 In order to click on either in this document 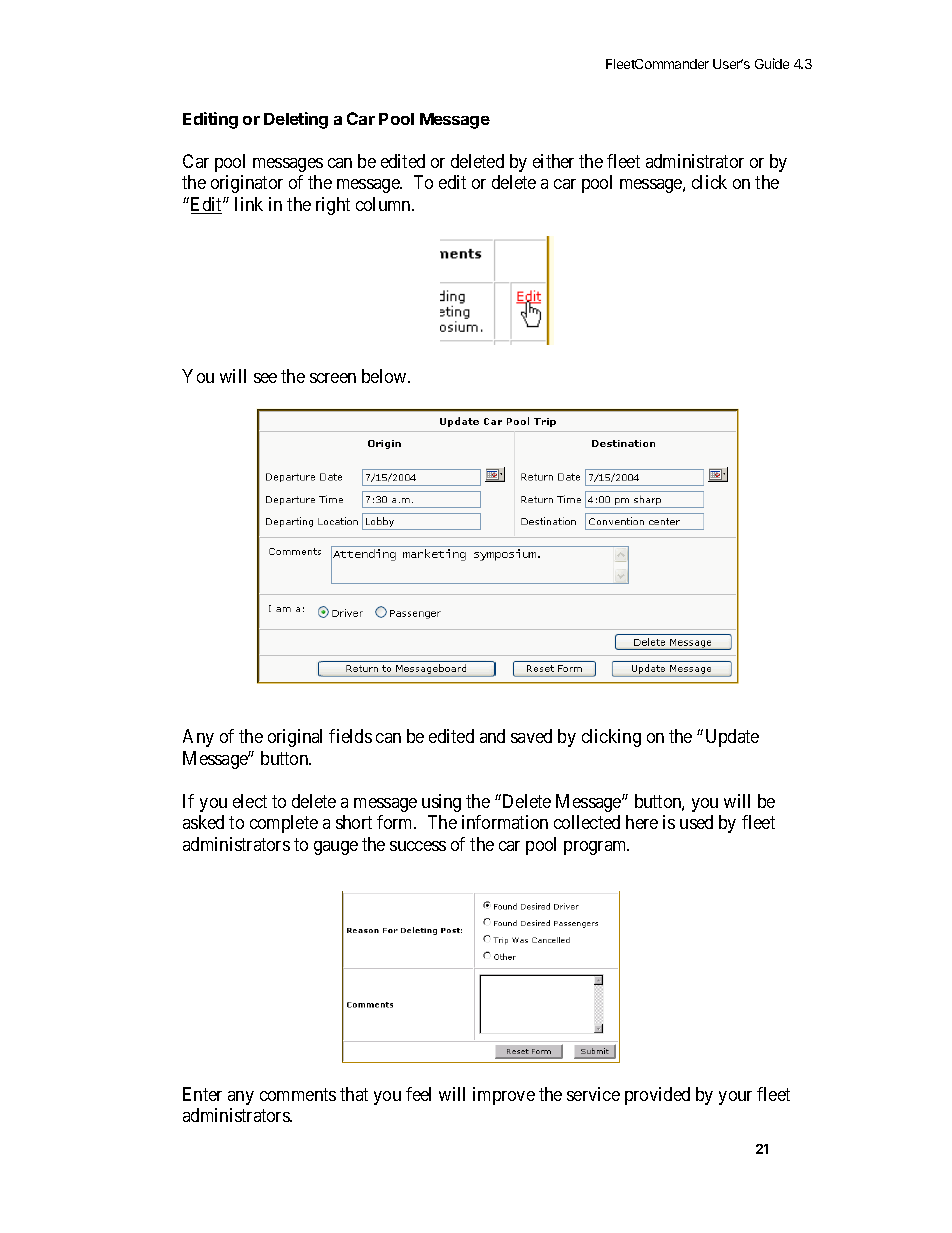, I will do `click(553, 161)`.
